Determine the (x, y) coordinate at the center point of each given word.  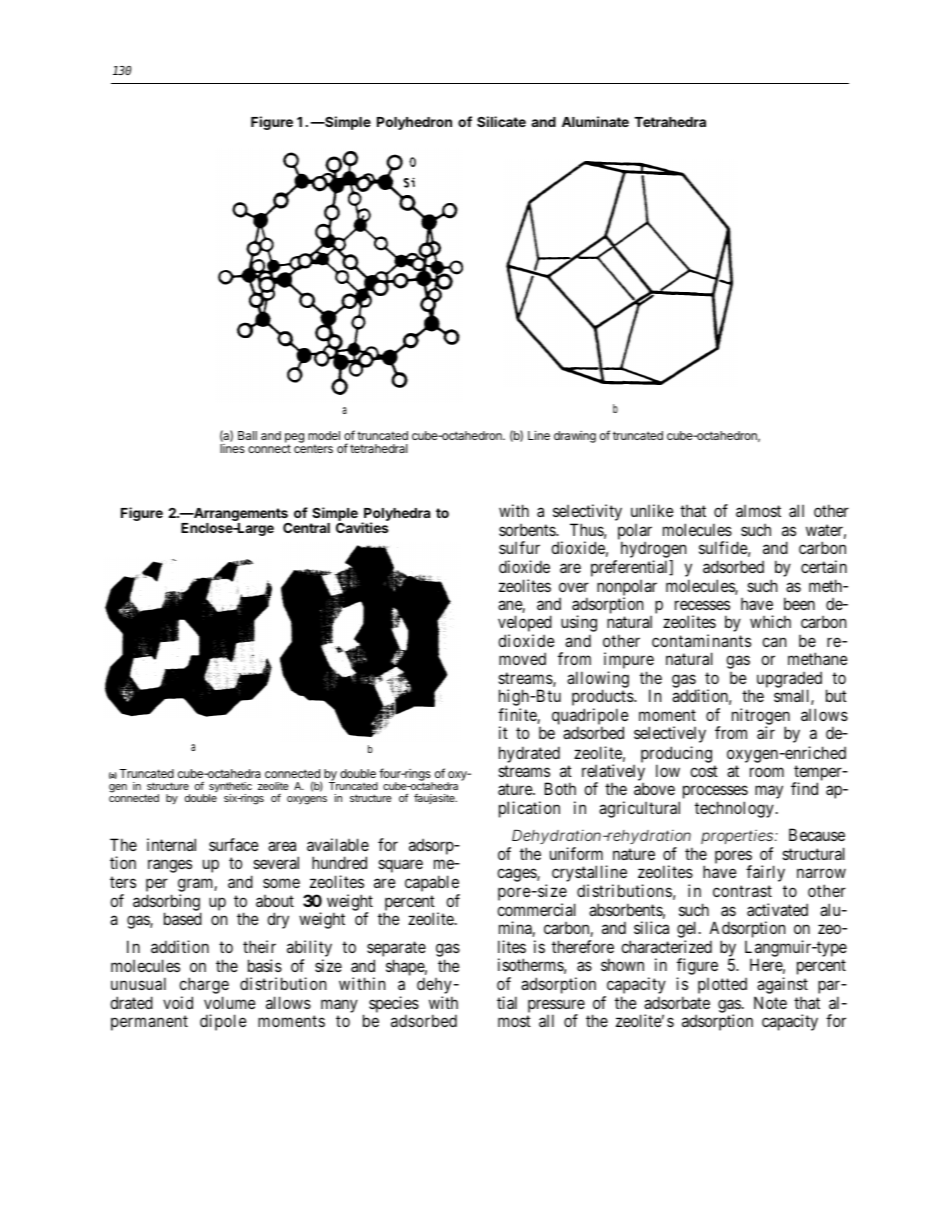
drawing (575, 437)
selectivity (587, 512)
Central (306, 528)
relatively (613, 773)
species (394, 1006)
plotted (722, 985)
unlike (652, 510)
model (324, 435)
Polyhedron (414, 123)
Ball (247, 435)
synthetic (230, 788)
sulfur (519, 547)
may (769, 792)
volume (230, 1002)
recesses (702, 605)
